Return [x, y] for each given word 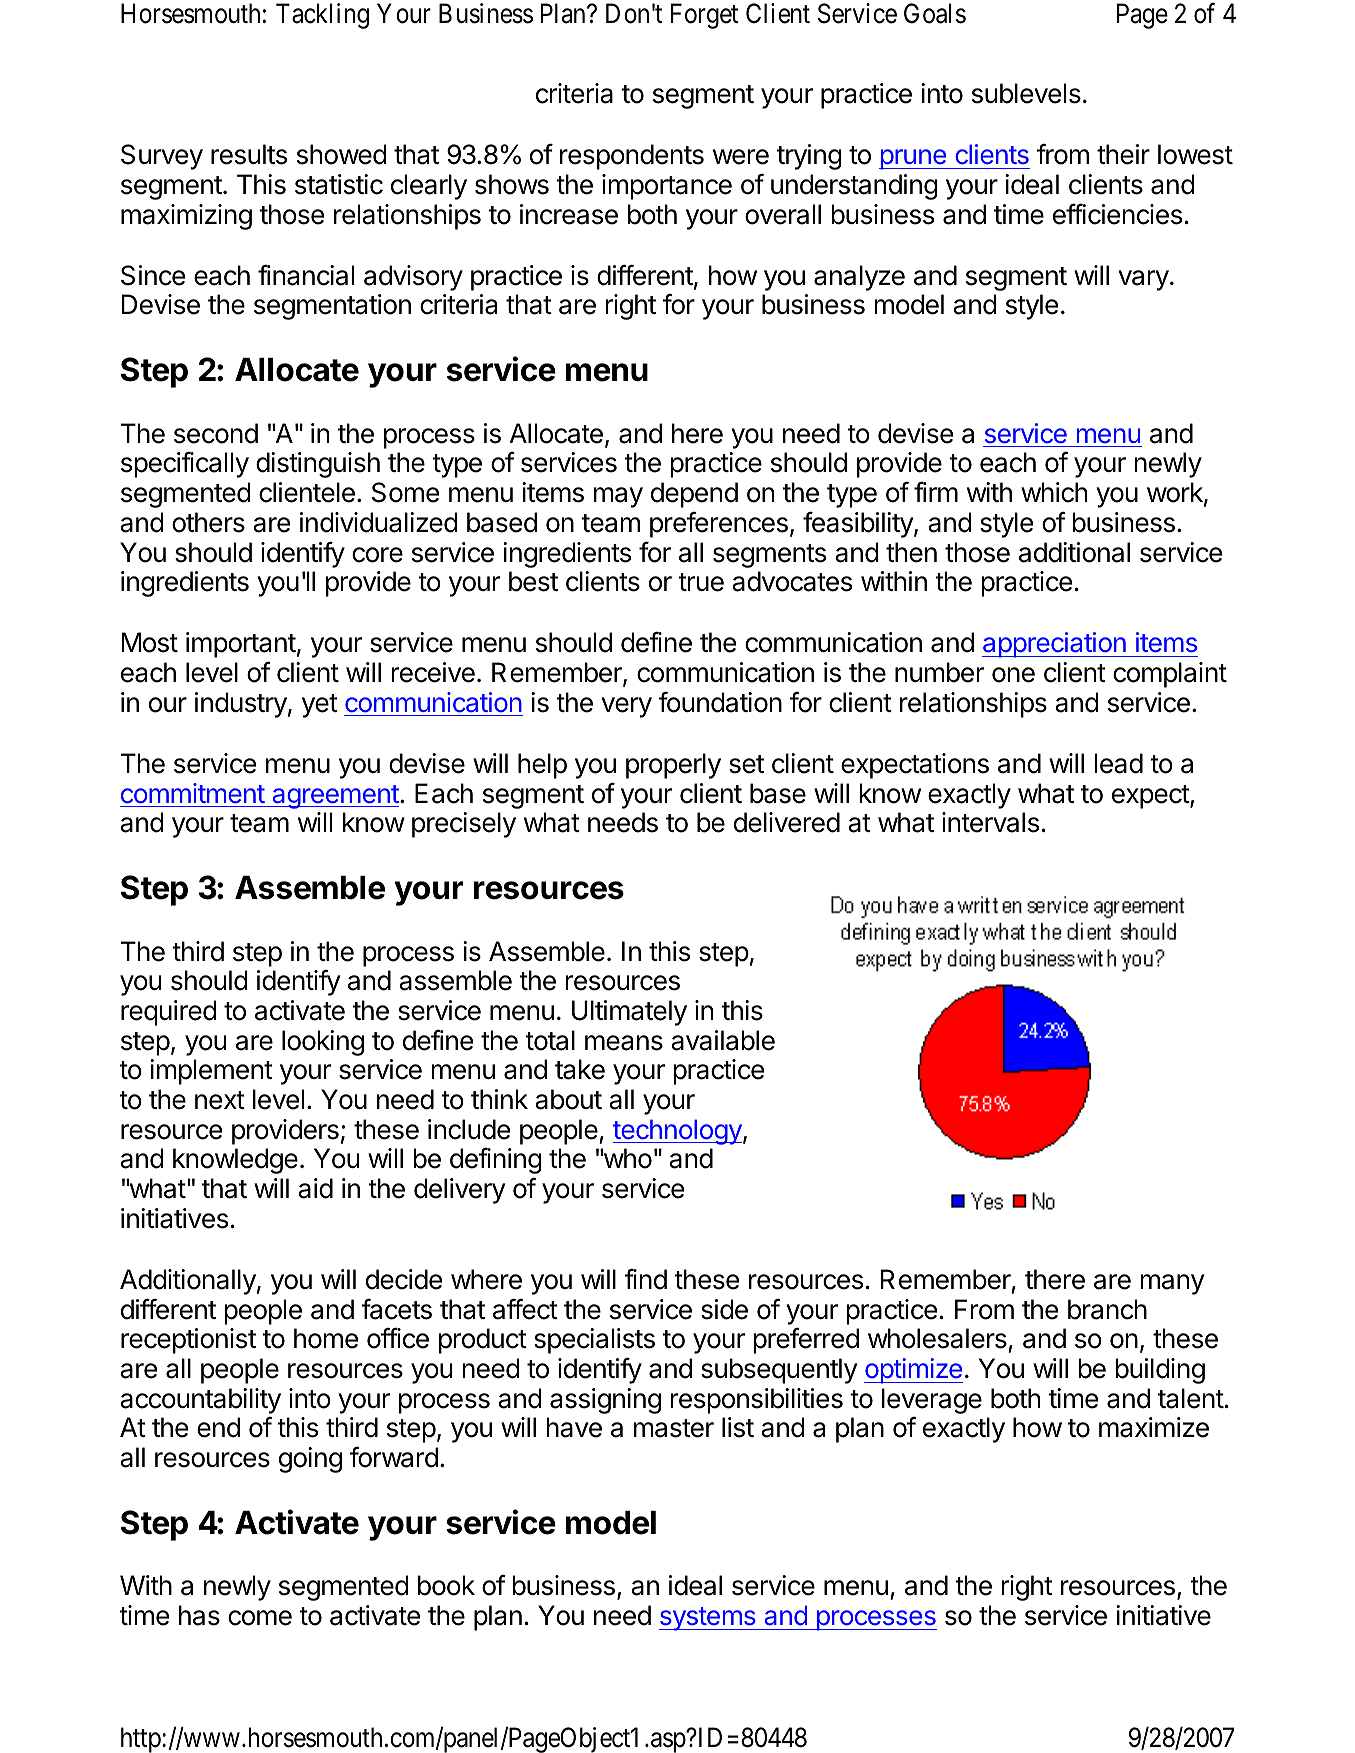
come [260, 1618]
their [1123, 154]
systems [708, 1619]
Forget [704, 16]
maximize [1154, 1427]
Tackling [322, 16]
